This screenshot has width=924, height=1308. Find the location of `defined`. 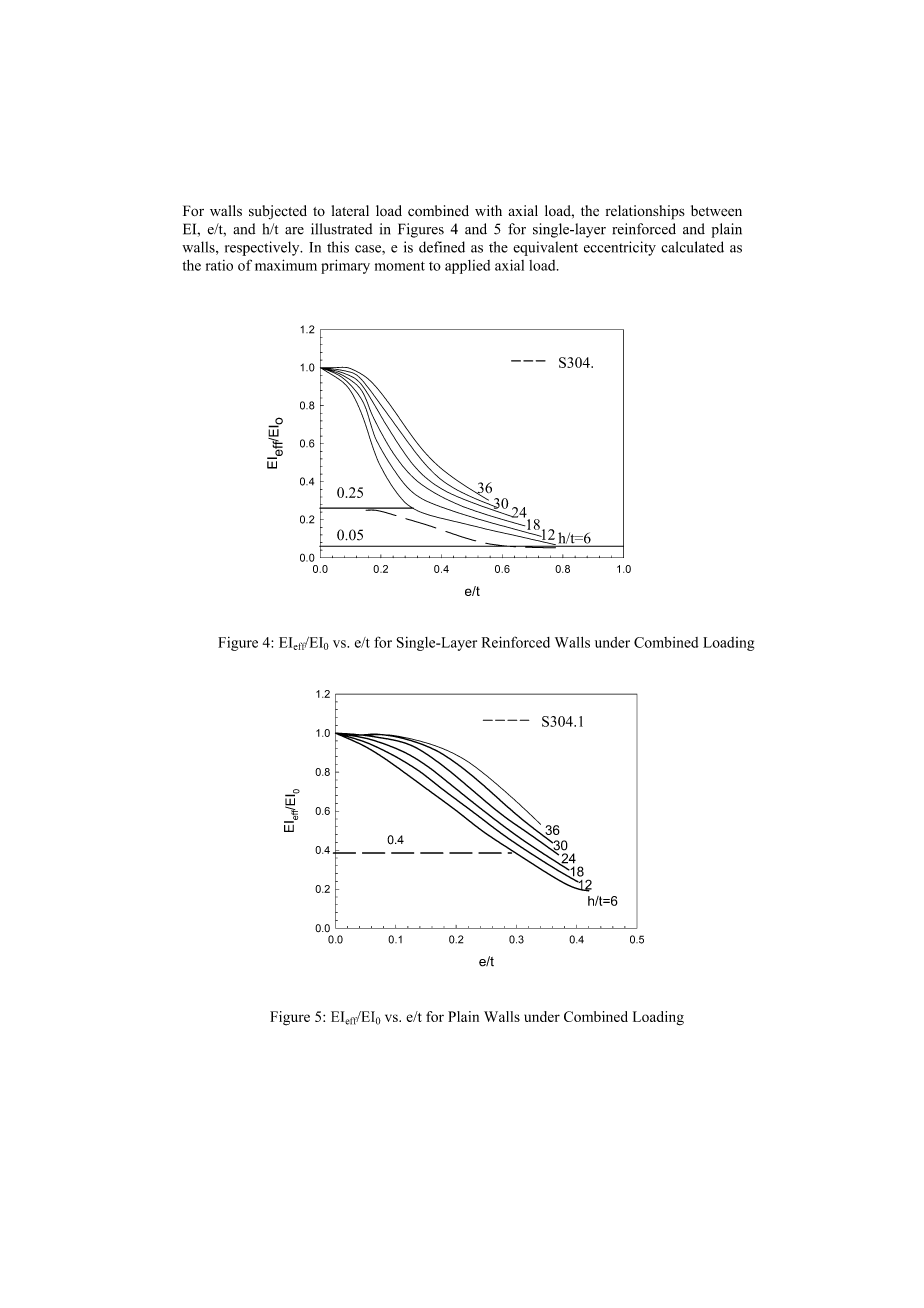

defined is located at coordinates (442, 247).
